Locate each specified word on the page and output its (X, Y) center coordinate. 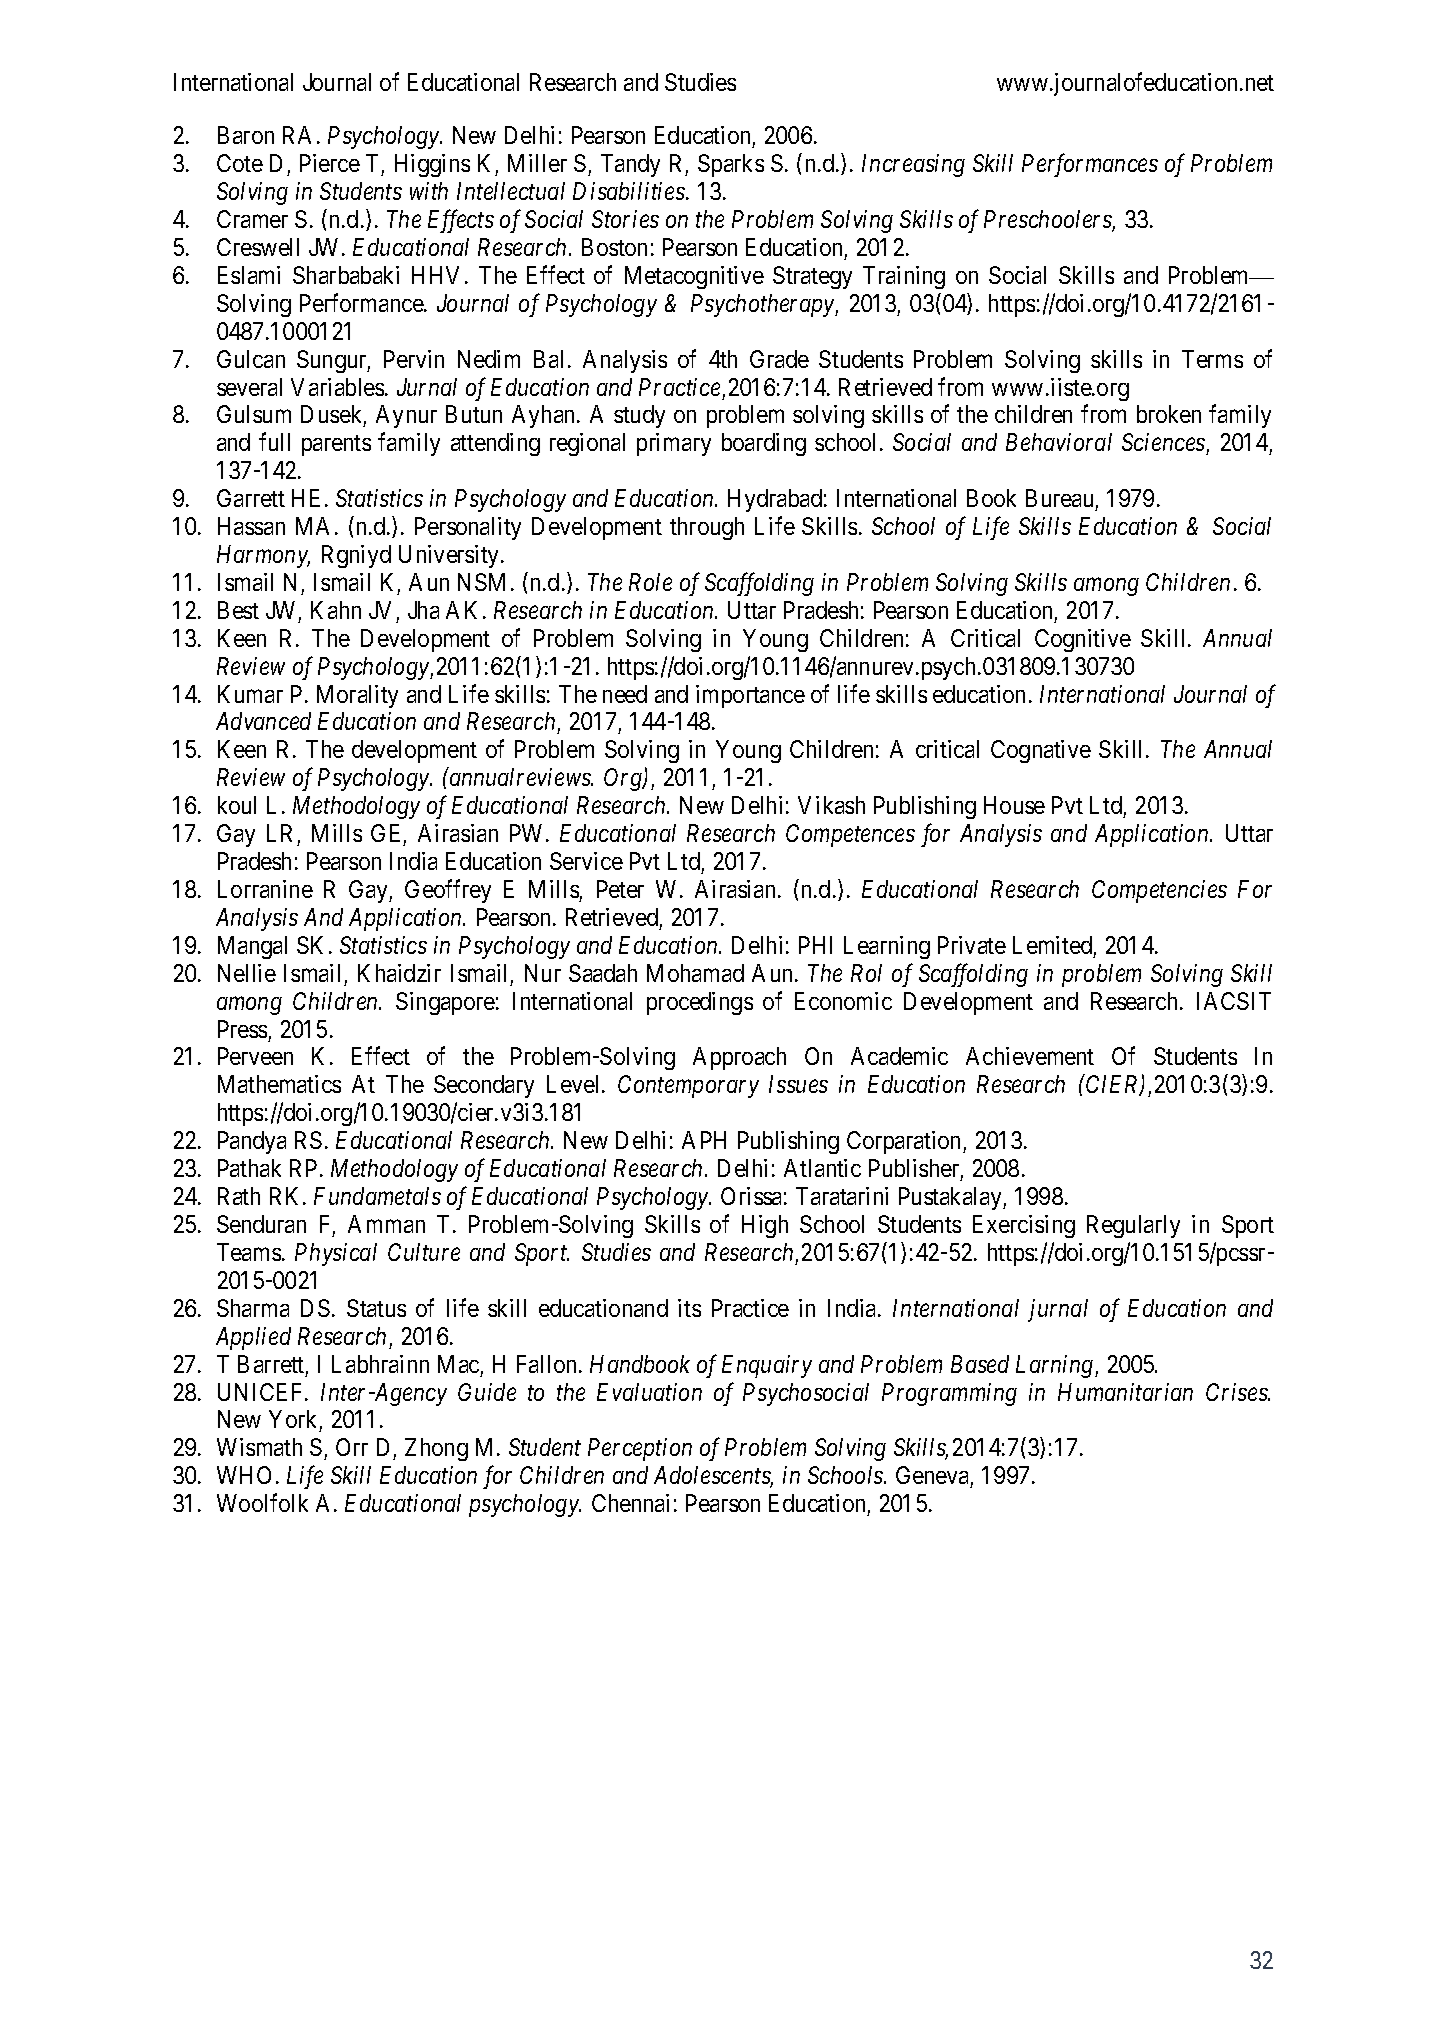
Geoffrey (448, 891)
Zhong (436, 1449)
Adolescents (713, 1477)
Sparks (731, 165)
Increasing (913, 165)
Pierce (330, 163)
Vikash (831, 805)
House (1014, 805)
